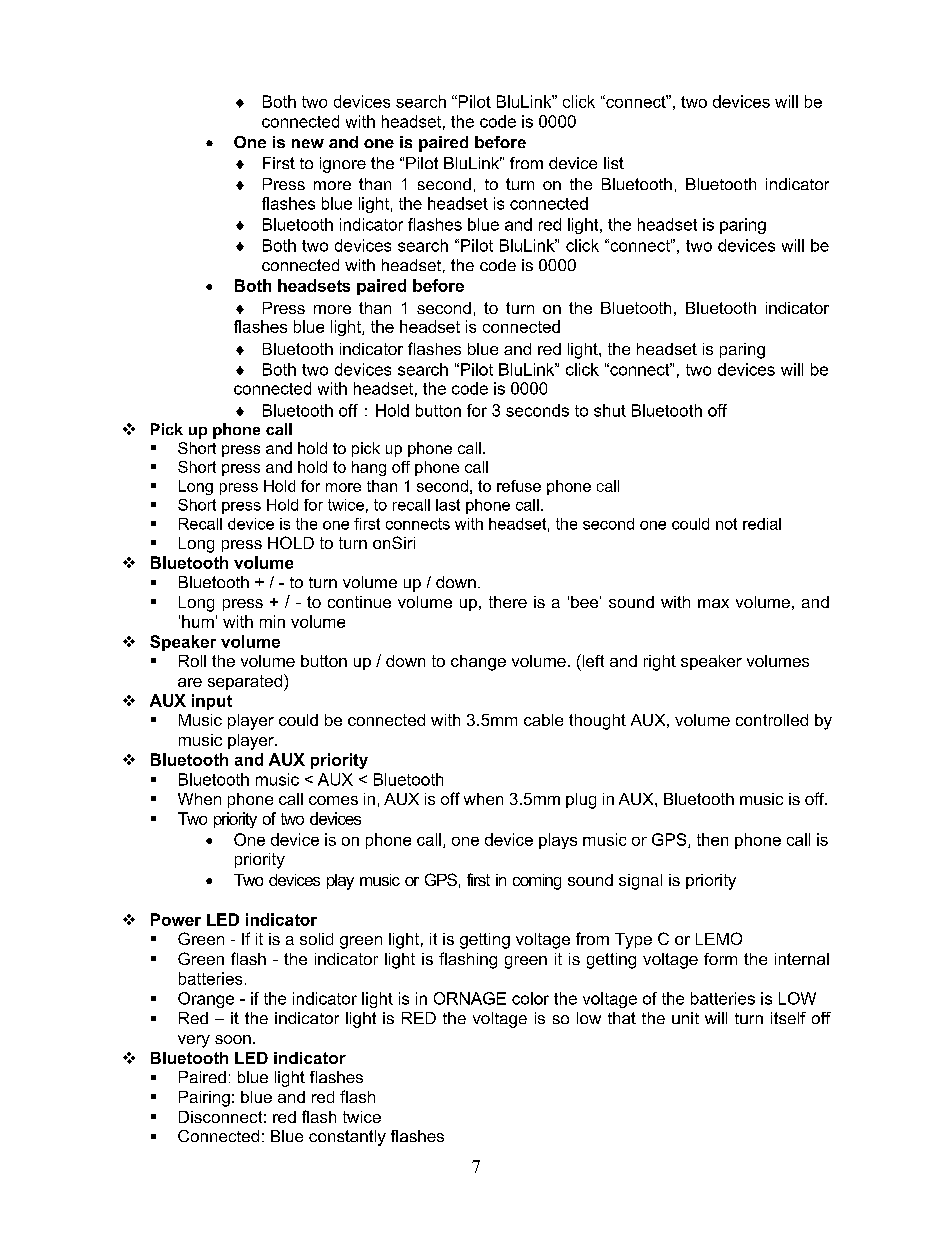 The image size is (952, 1233). Describe the element at coordinates (198, 621) in the document. I see `hum` at that location.
